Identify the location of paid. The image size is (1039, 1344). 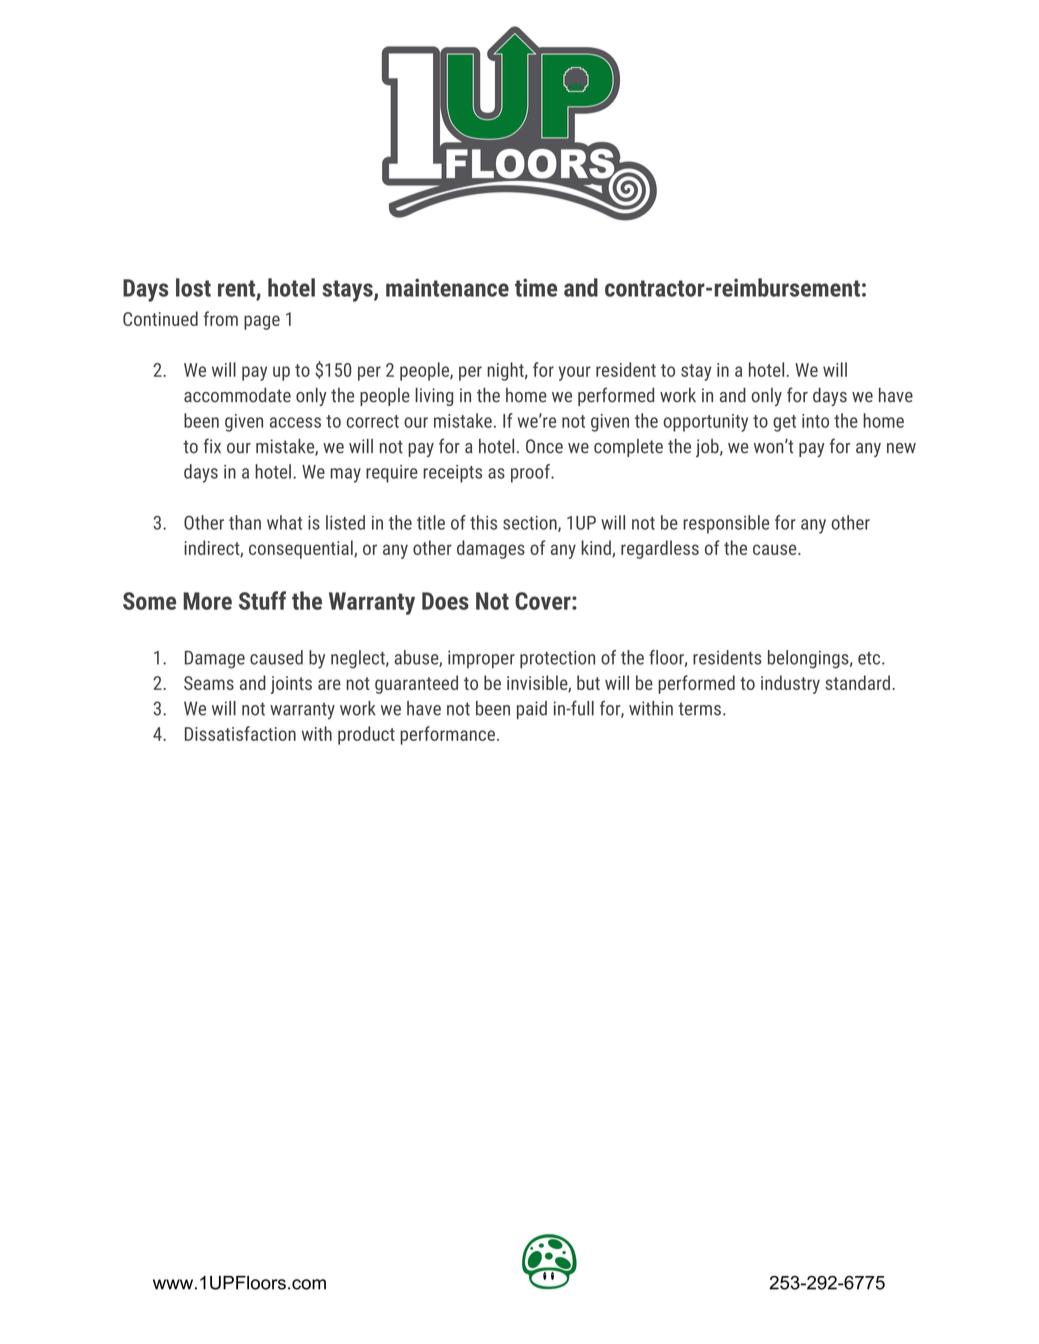
(532, 710).
